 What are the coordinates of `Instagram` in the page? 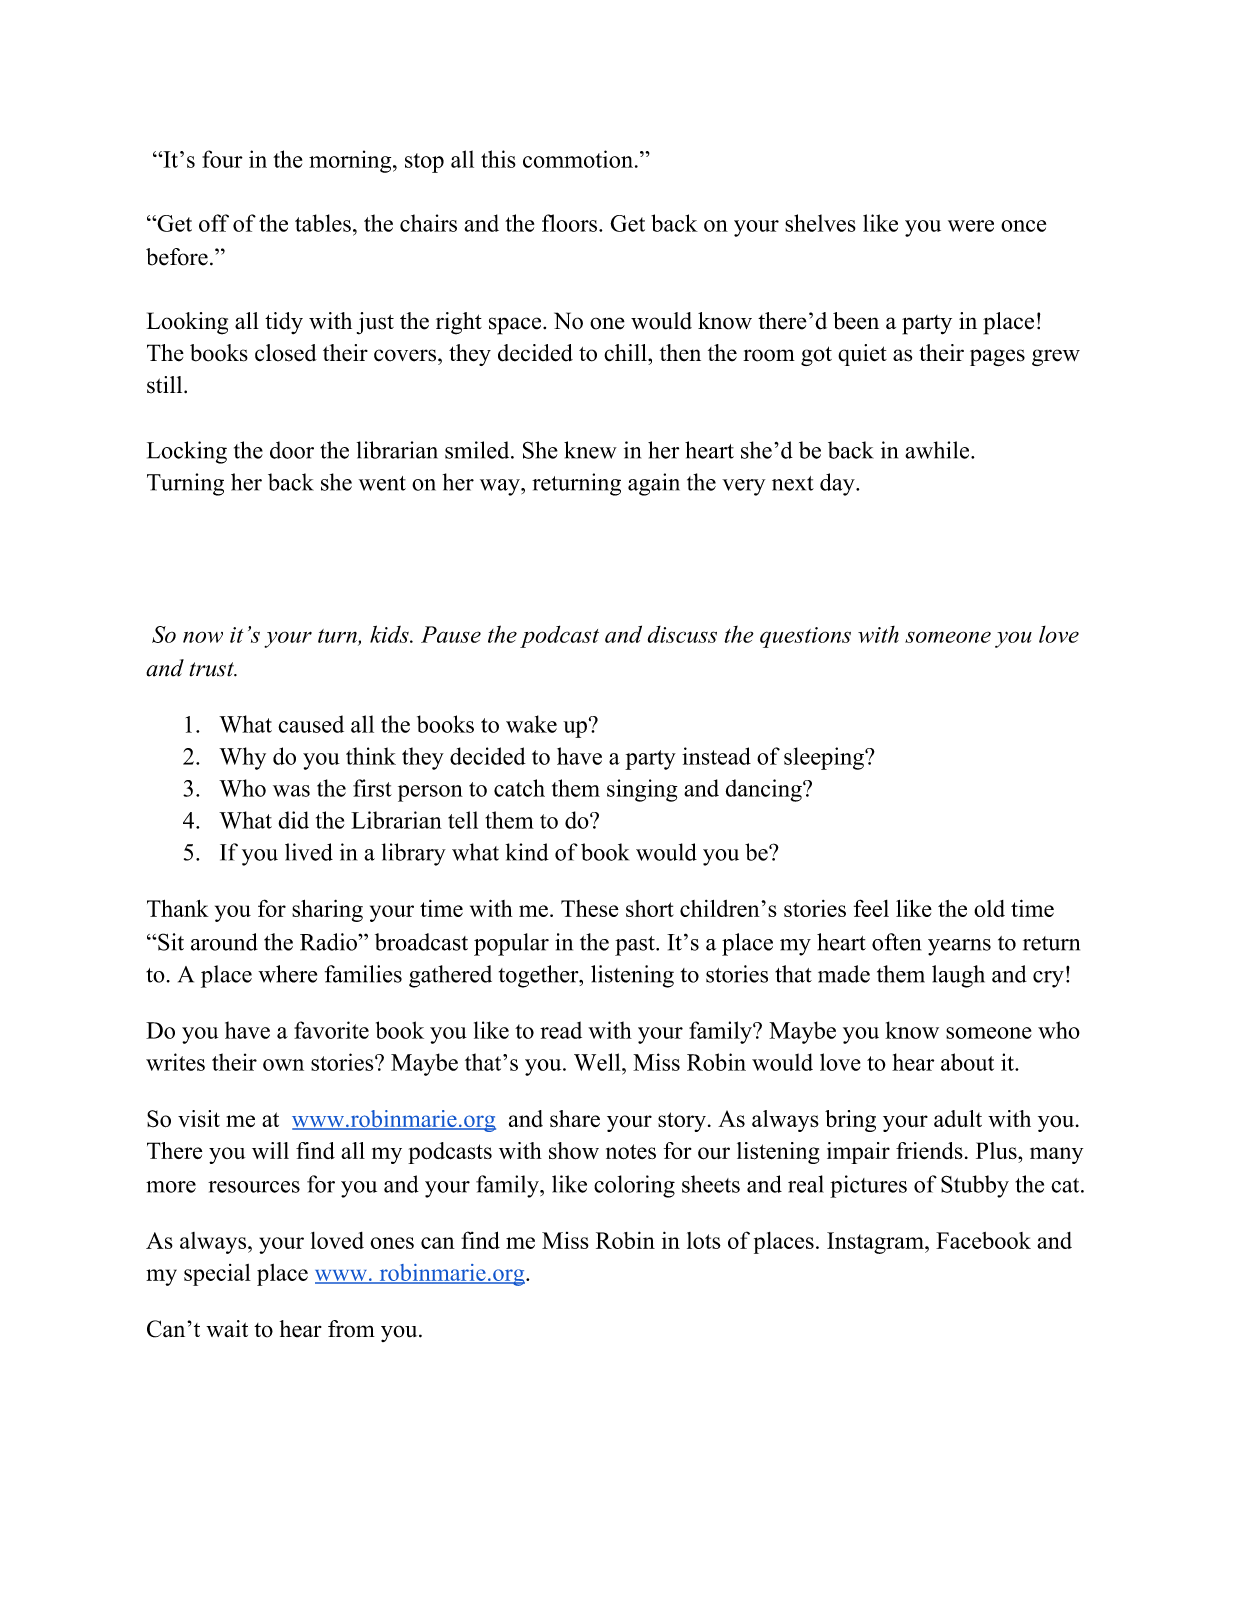 It's located at (876, 1243).
